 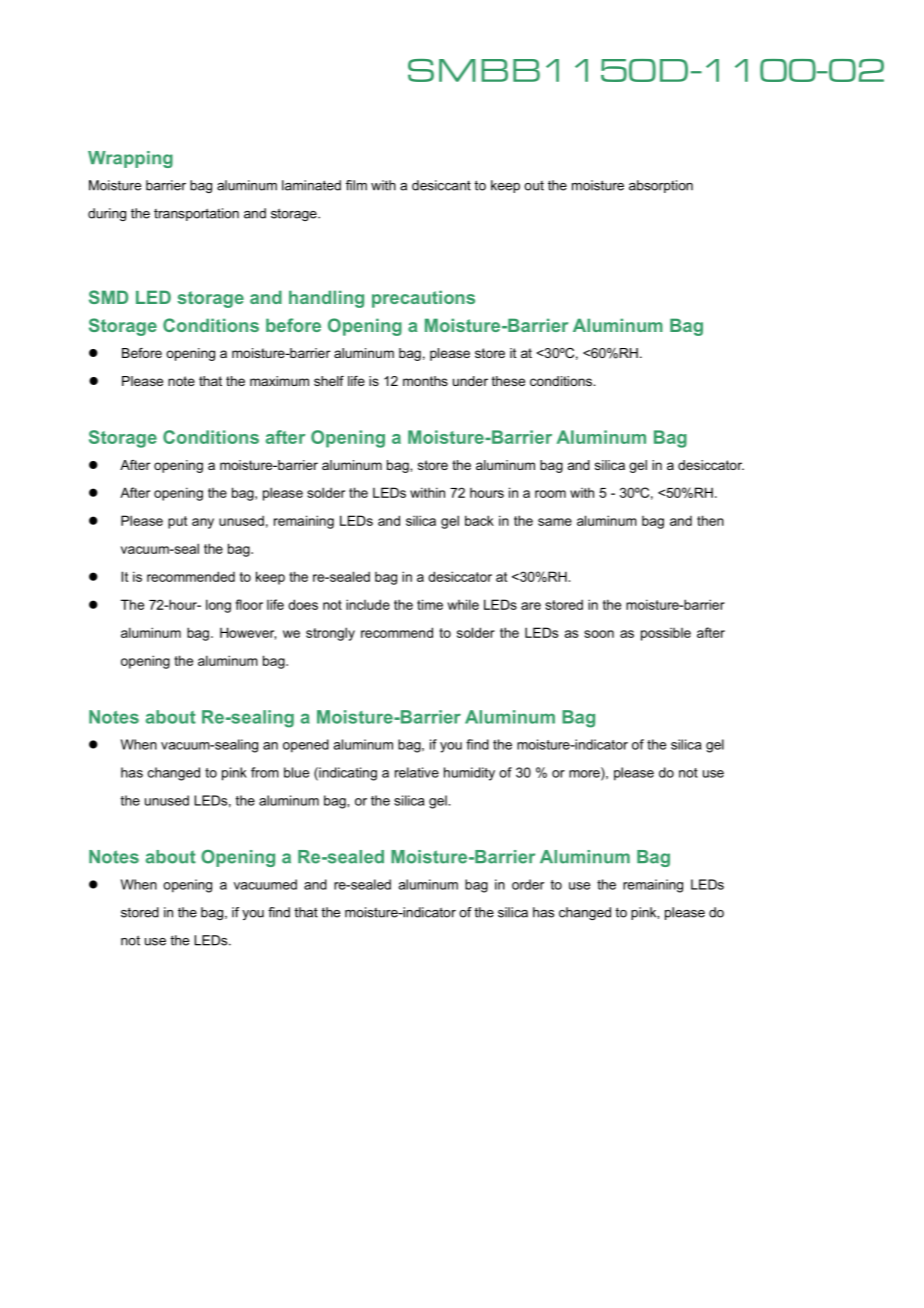 I want to click on transportation, so click(x=196, y=214).
